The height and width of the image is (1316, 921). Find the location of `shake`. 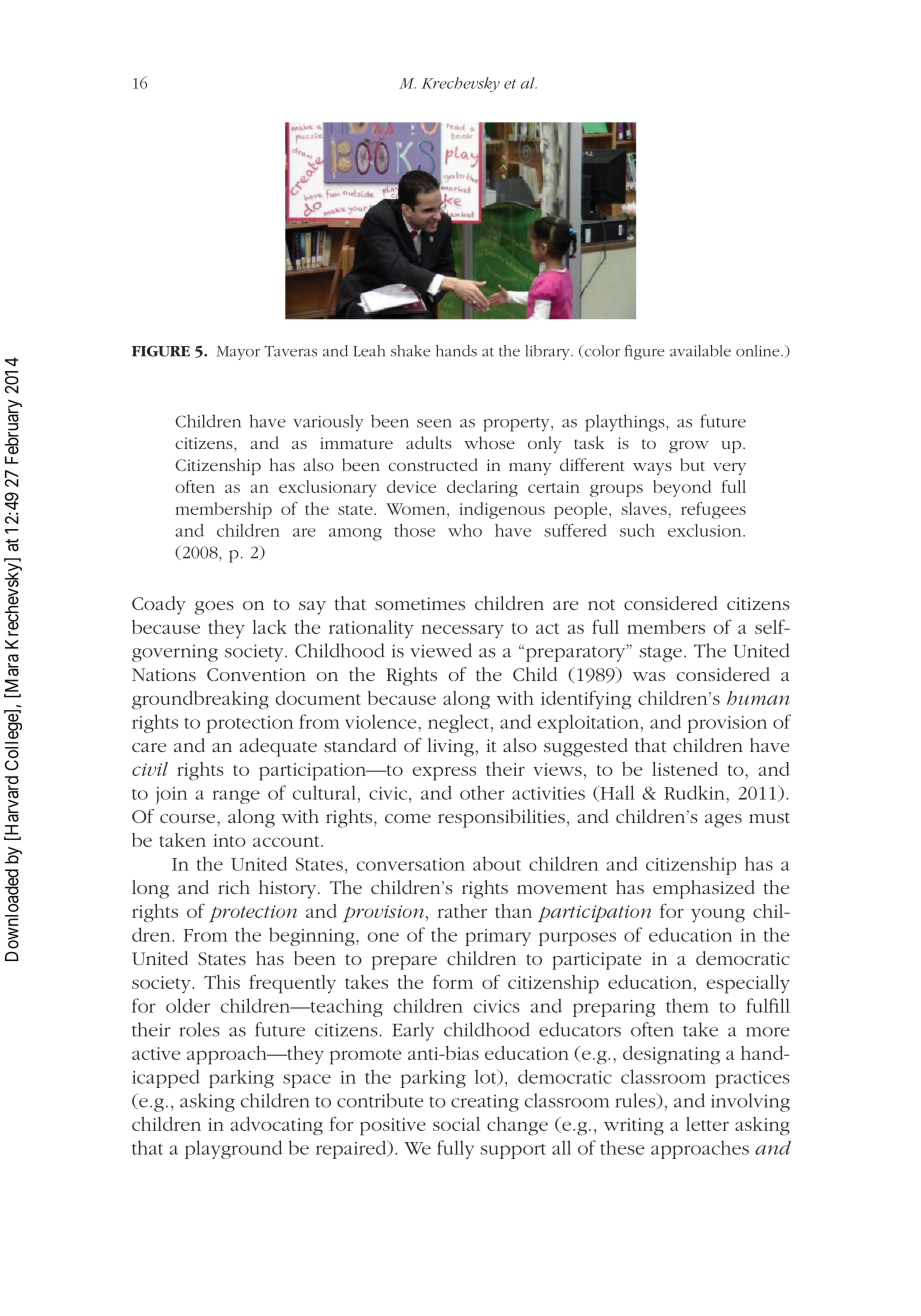

shake is located at coordinates (411, 351).
